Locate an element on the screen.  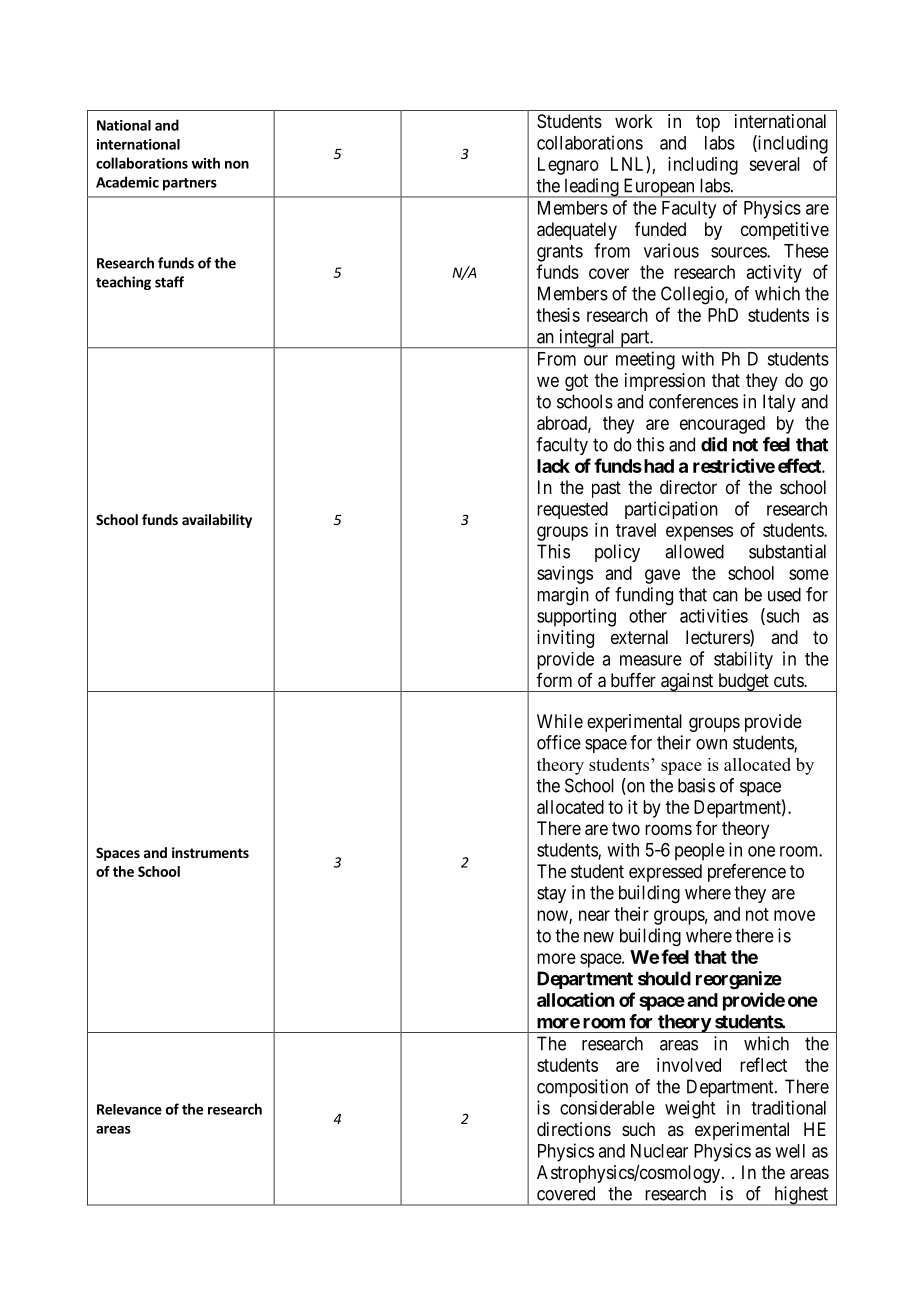
availability is located at coordinates (217, 521).
